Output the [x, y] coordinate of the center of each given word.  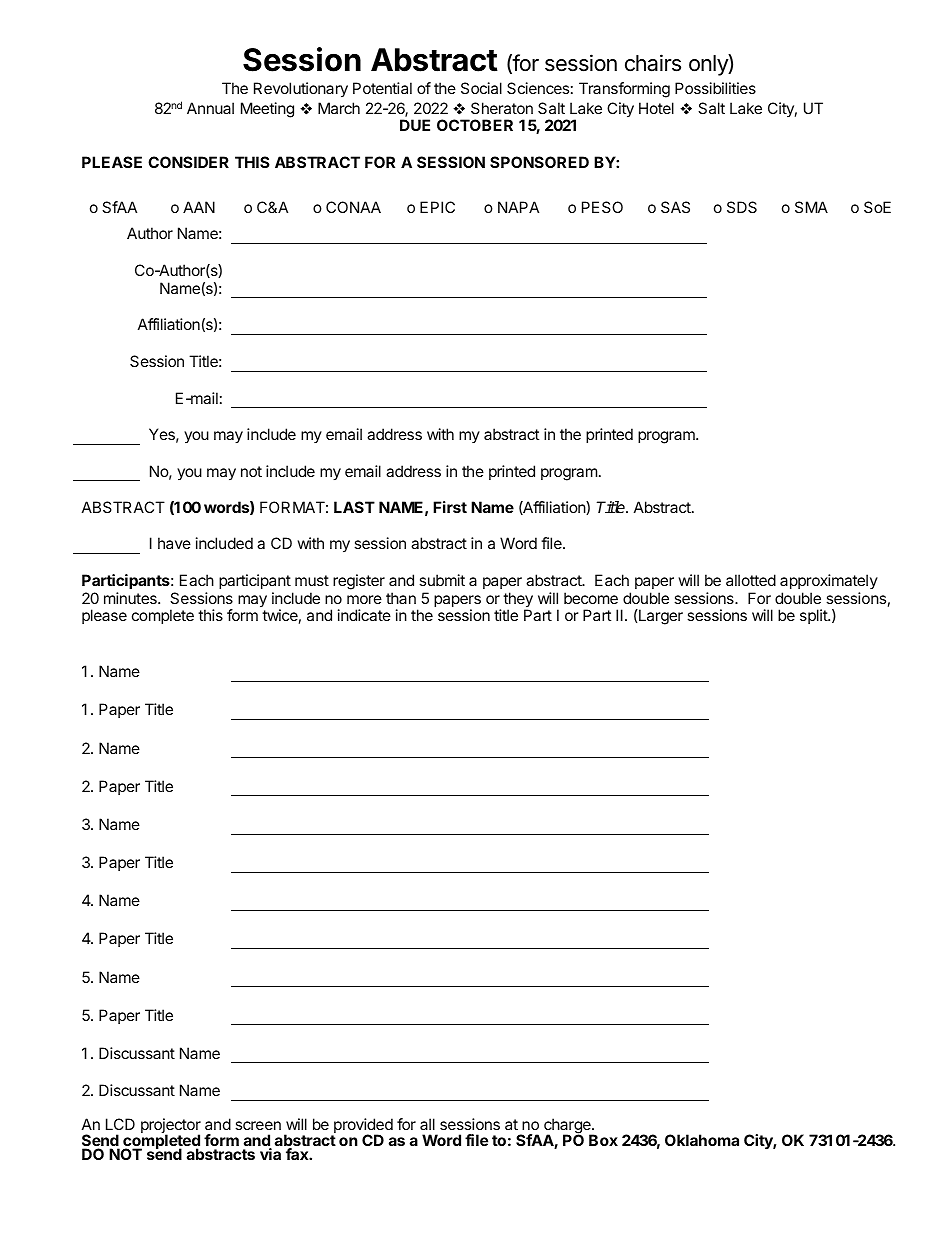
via [270, 1154]
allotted [751, 580]
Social [481, 88]
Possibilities [715, 88]
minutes [131, 598]
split [814, 616]
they [518, 601]
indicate [364, 615]
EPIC [437, 207]
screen [258, 1125]
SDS [742, 207]
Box [603, 1140]
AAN [199, 207]
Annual [210, 108]
